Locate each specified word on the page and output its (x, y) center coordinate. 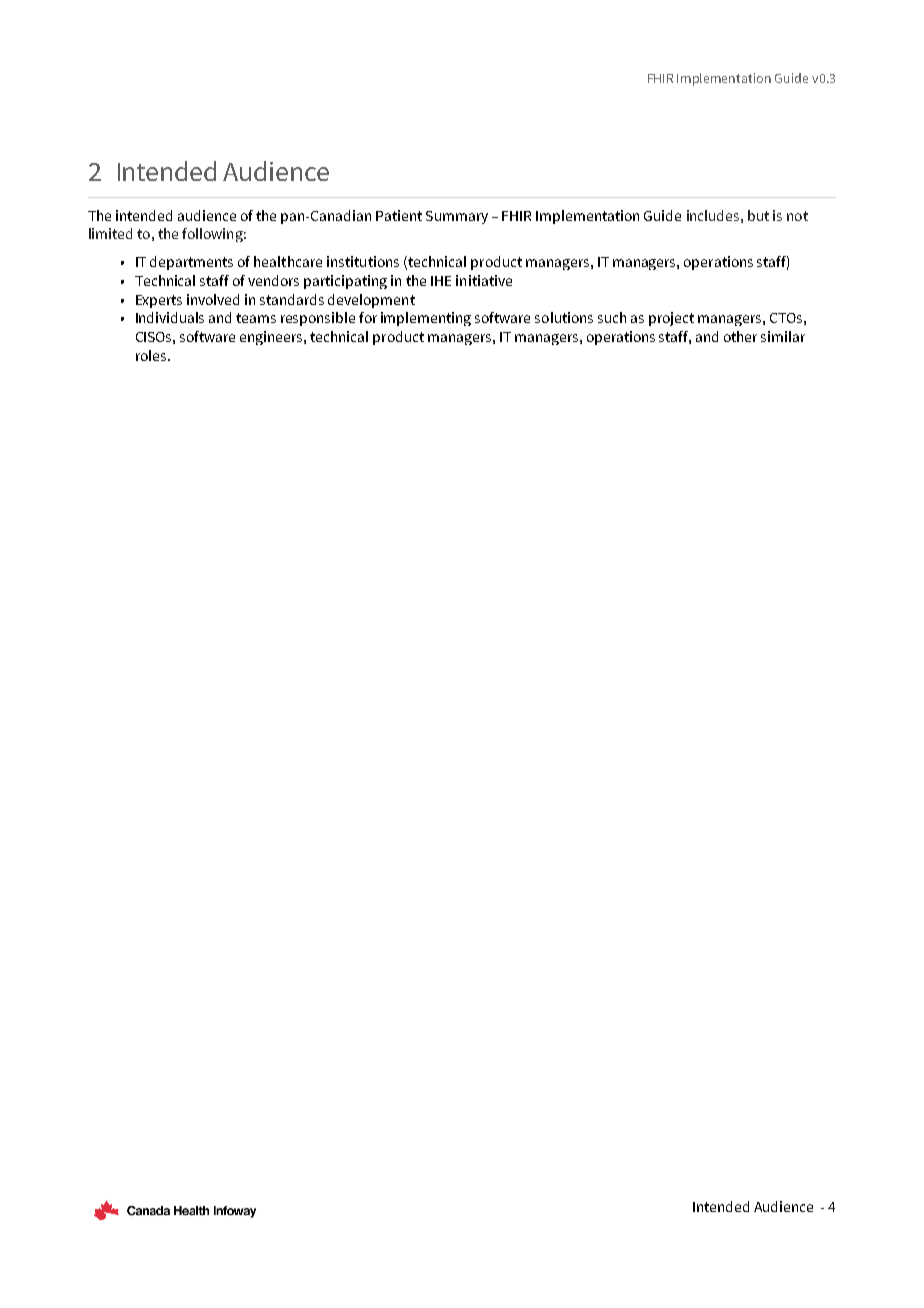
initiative (484, 280)
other (740, 336)
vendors (273, 280)
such (612, 317)
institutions (363, 261)
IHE (441, 281)
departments (191, 263)
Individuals (170, 317)
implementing (426, 319)
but (758, 215)
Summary (457, 217)
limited (110, 233)
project (671, 319)
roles (151, 355)
